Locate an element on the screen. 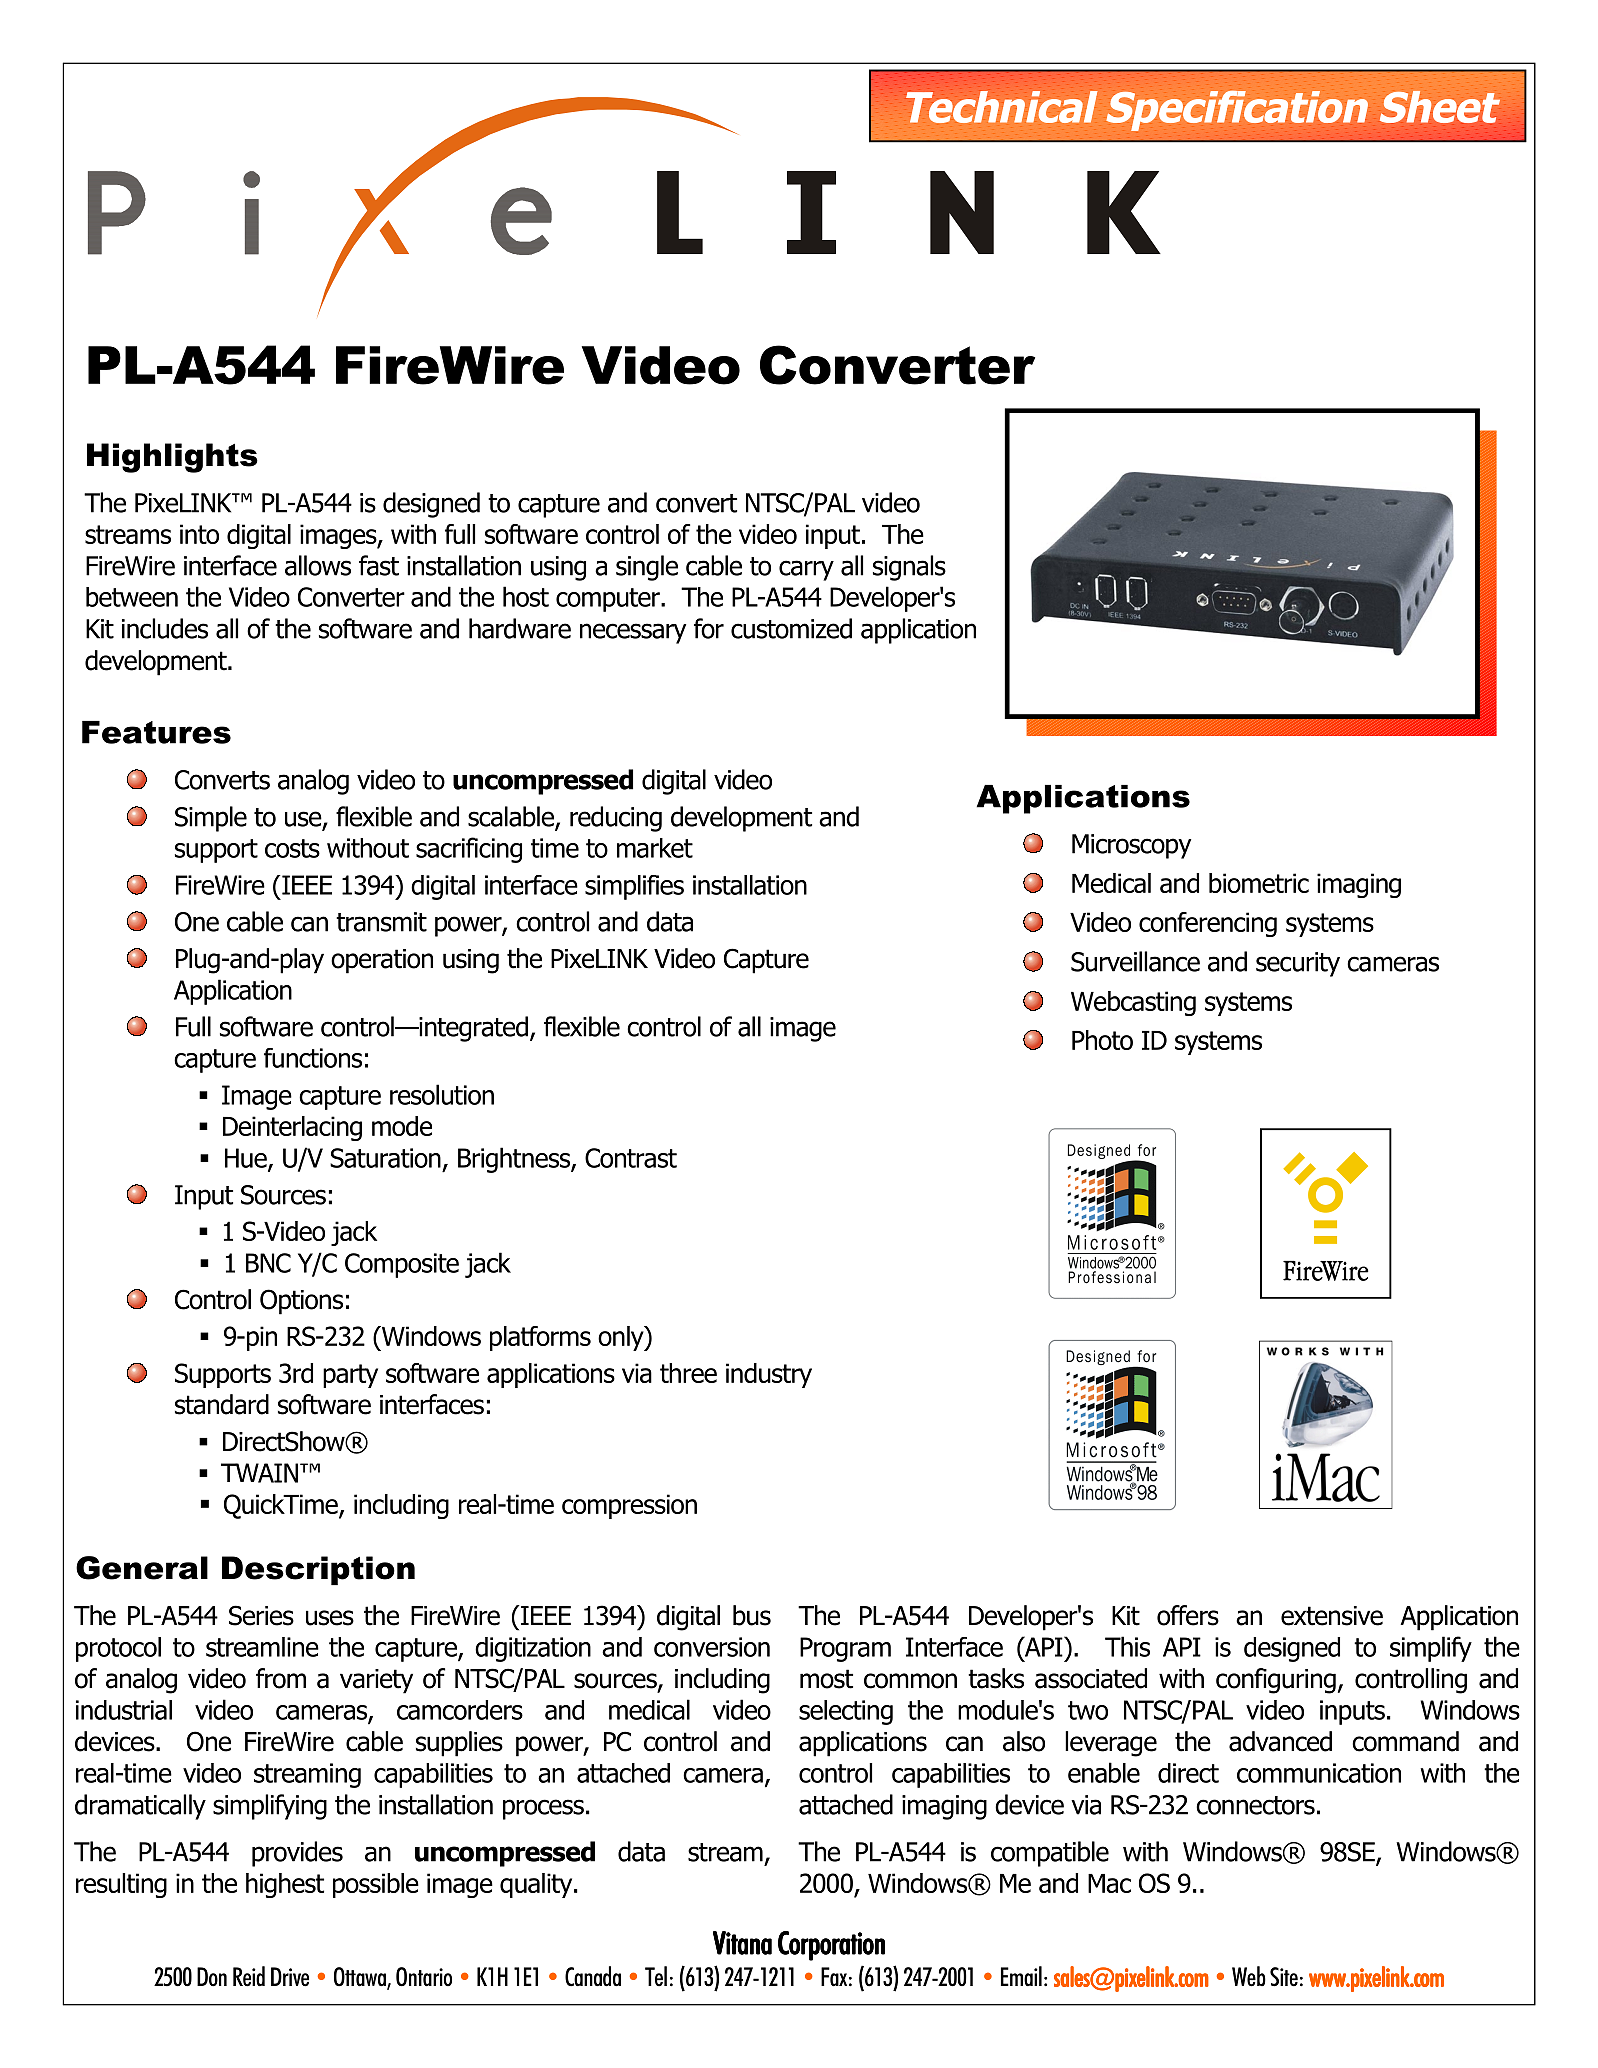 The image size is (1598, 2068). Tel is located at coordinates (656, 1976).
